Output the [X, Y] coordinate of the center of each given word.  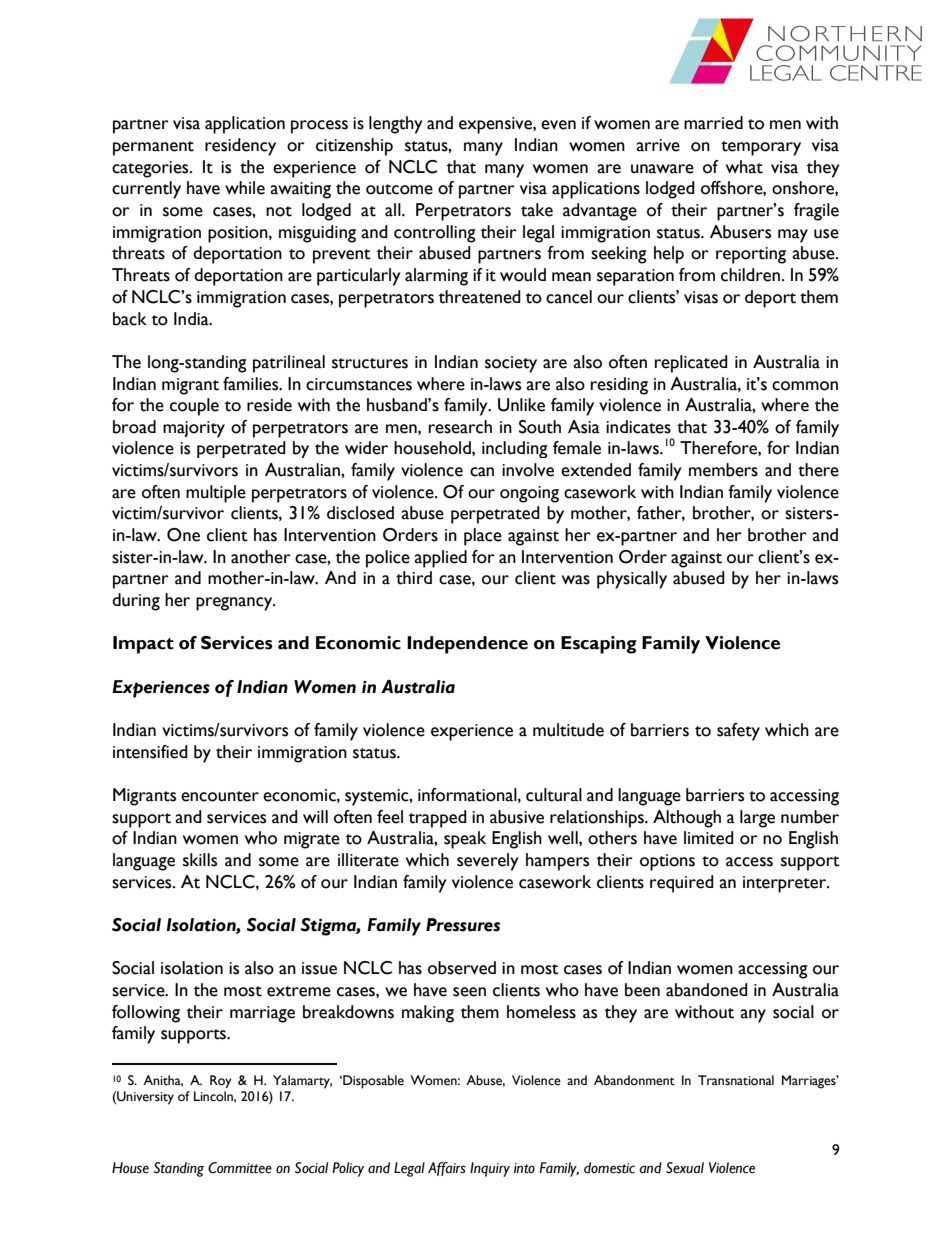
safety [738, 732]
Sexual [685, 1168]
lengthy [396, 125]
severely [488, 862]
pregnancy [235, 604]
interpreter [786, 884]
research [460, 427]
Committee [240, 1168]
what [744, 167]
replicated [691, 364]
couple [194, 407]
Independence [467, 645]
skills [200, 860]
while [245, 188]
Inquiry [490, 1169]
